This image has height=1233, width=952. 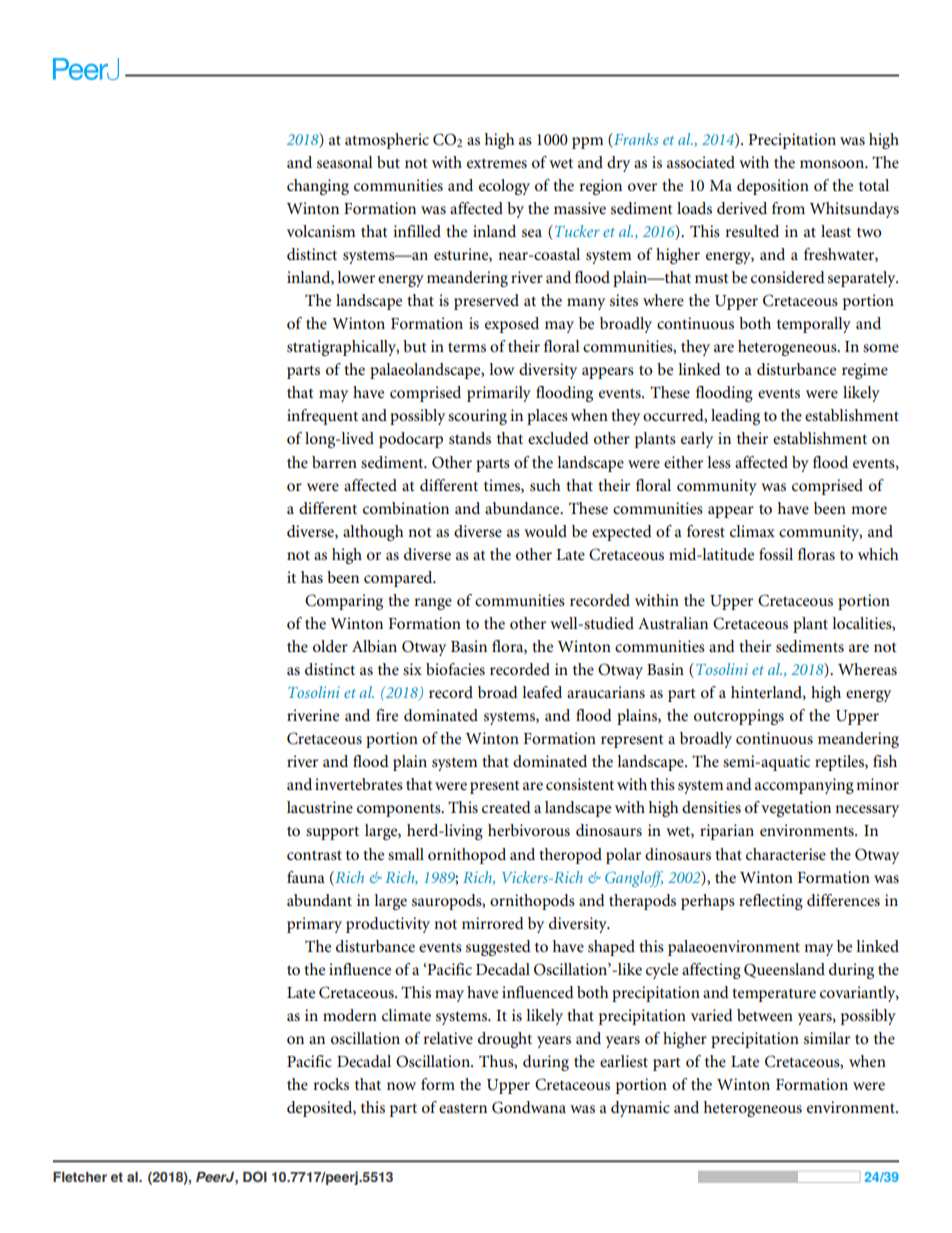 What do you see at coordinates (255, 1176) in the image?
I see `DOI` at bounding box center [255, 1176].
